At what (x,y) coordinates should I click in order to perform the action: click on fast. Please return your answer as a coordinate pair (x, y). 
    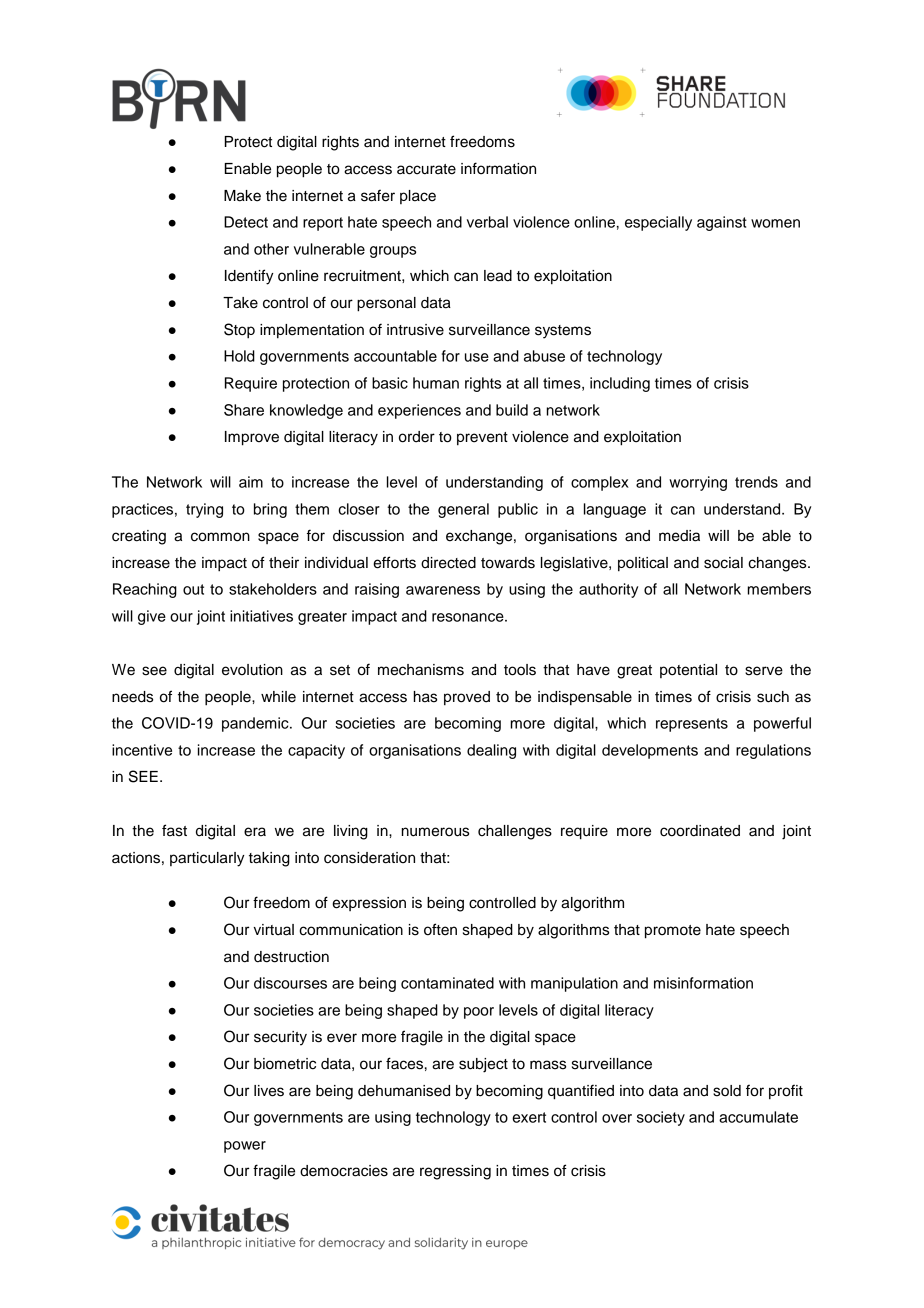
    Looking at the image, I should click on (174, 830).
